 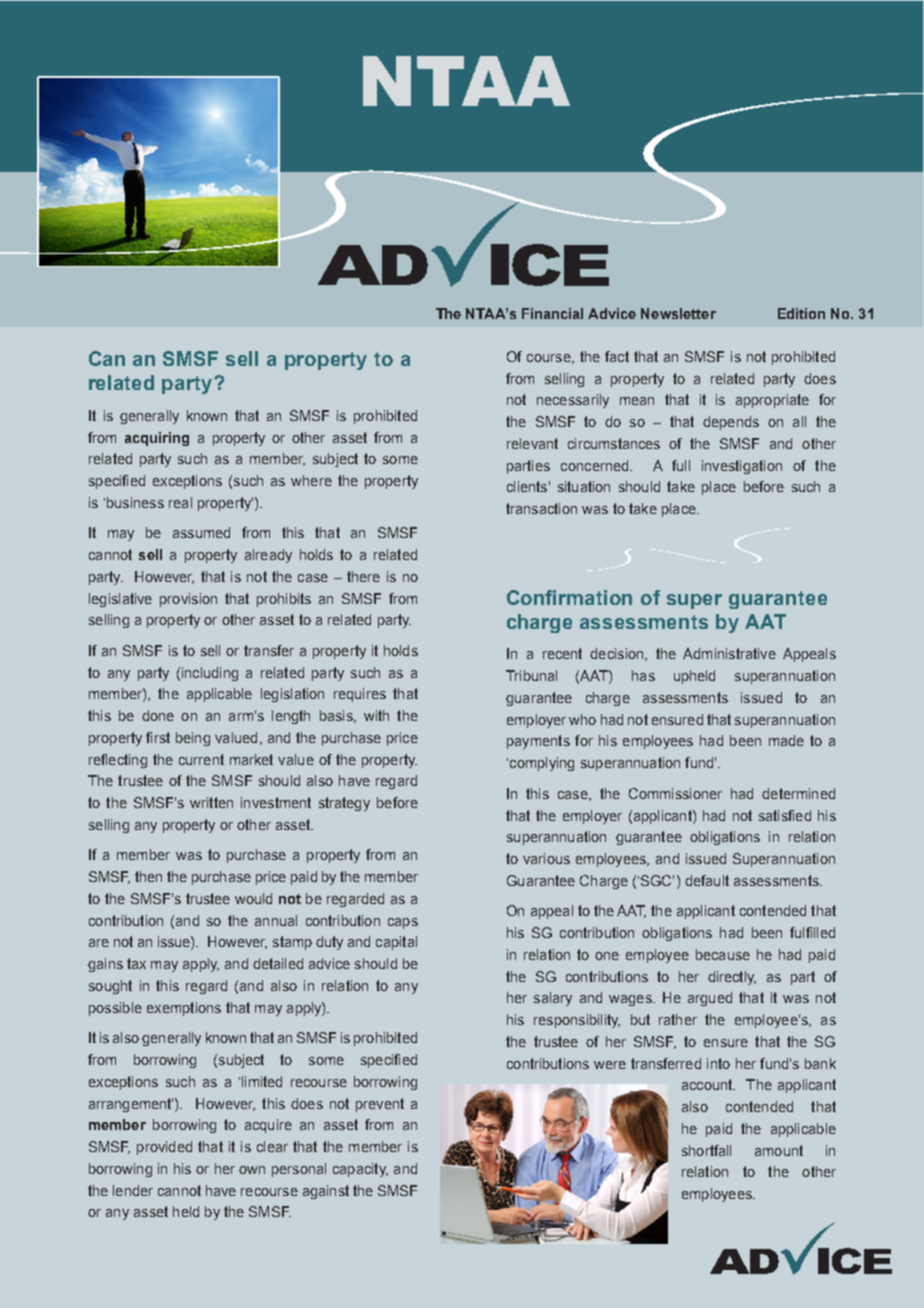 I want to click on default, so click(x=707, y=880).
